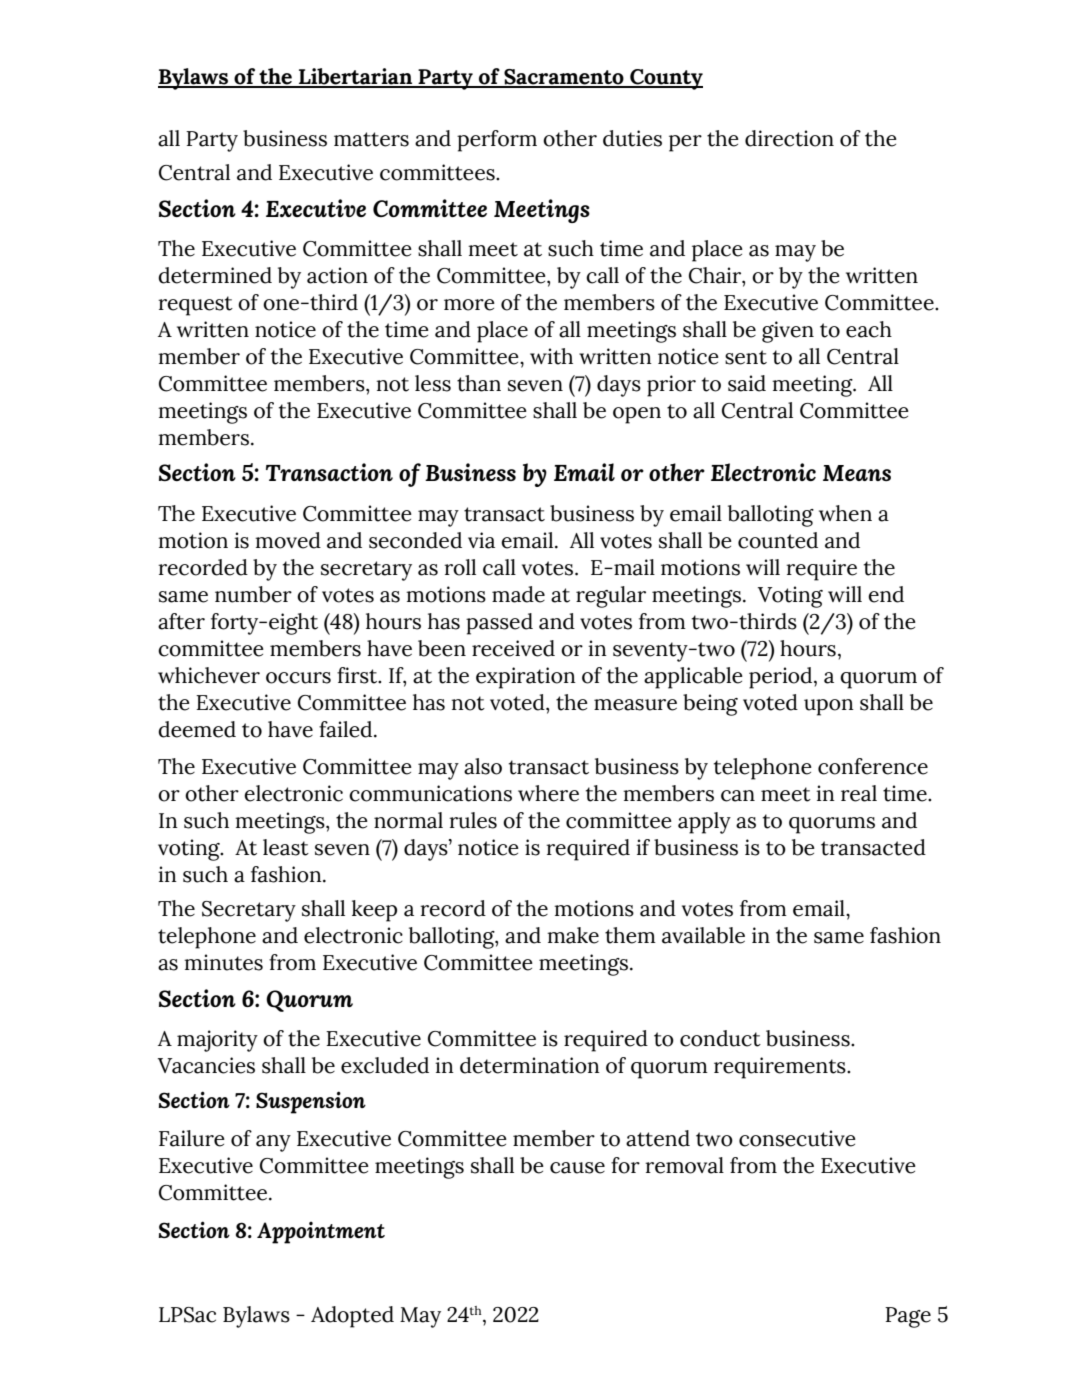 Image resolution: width=1075 pixels, height=1391 pixels. I want to click on Appointment, so click(321, 1233).
